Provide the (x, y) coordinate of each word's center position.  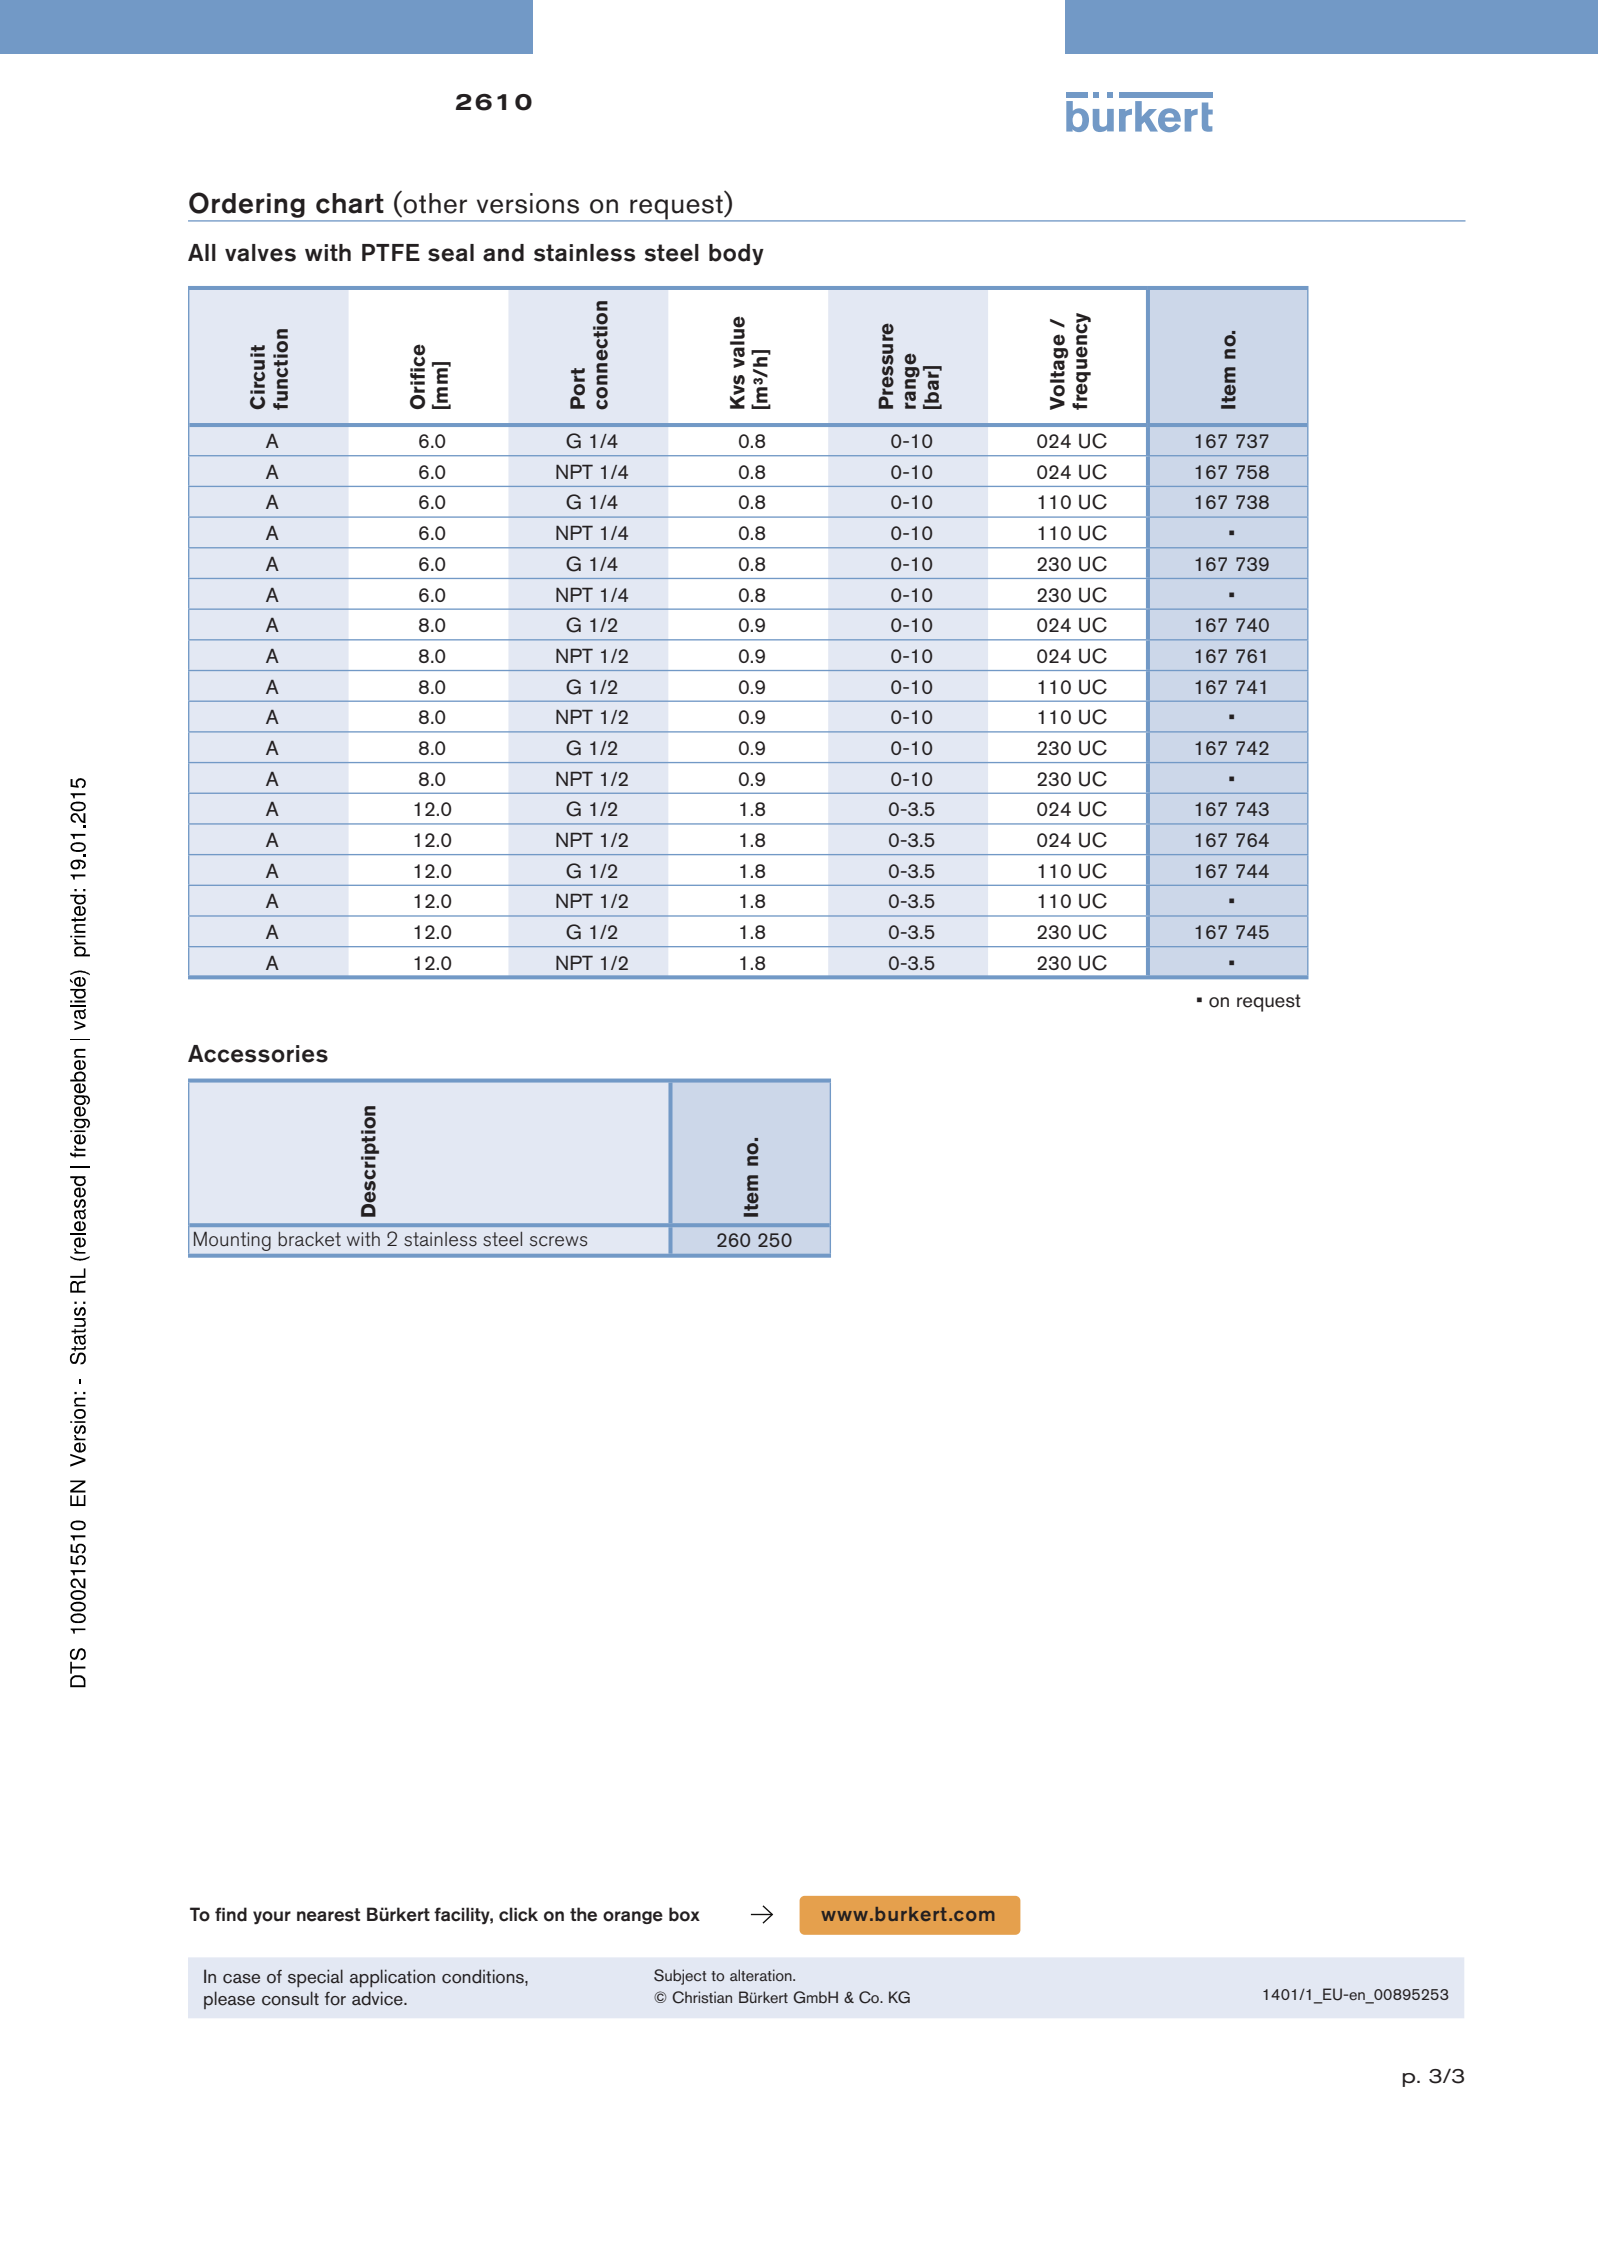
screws (558, 1241)
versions (528, 203)
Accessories (258, 1054)
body (736, 254)
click (518, 1914)
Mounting (232, 1241)
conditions (484, 1976)
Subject (680, 1977)
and (503, 253)
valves (260, 253)
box (684, 1914)
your (272, 1918)
